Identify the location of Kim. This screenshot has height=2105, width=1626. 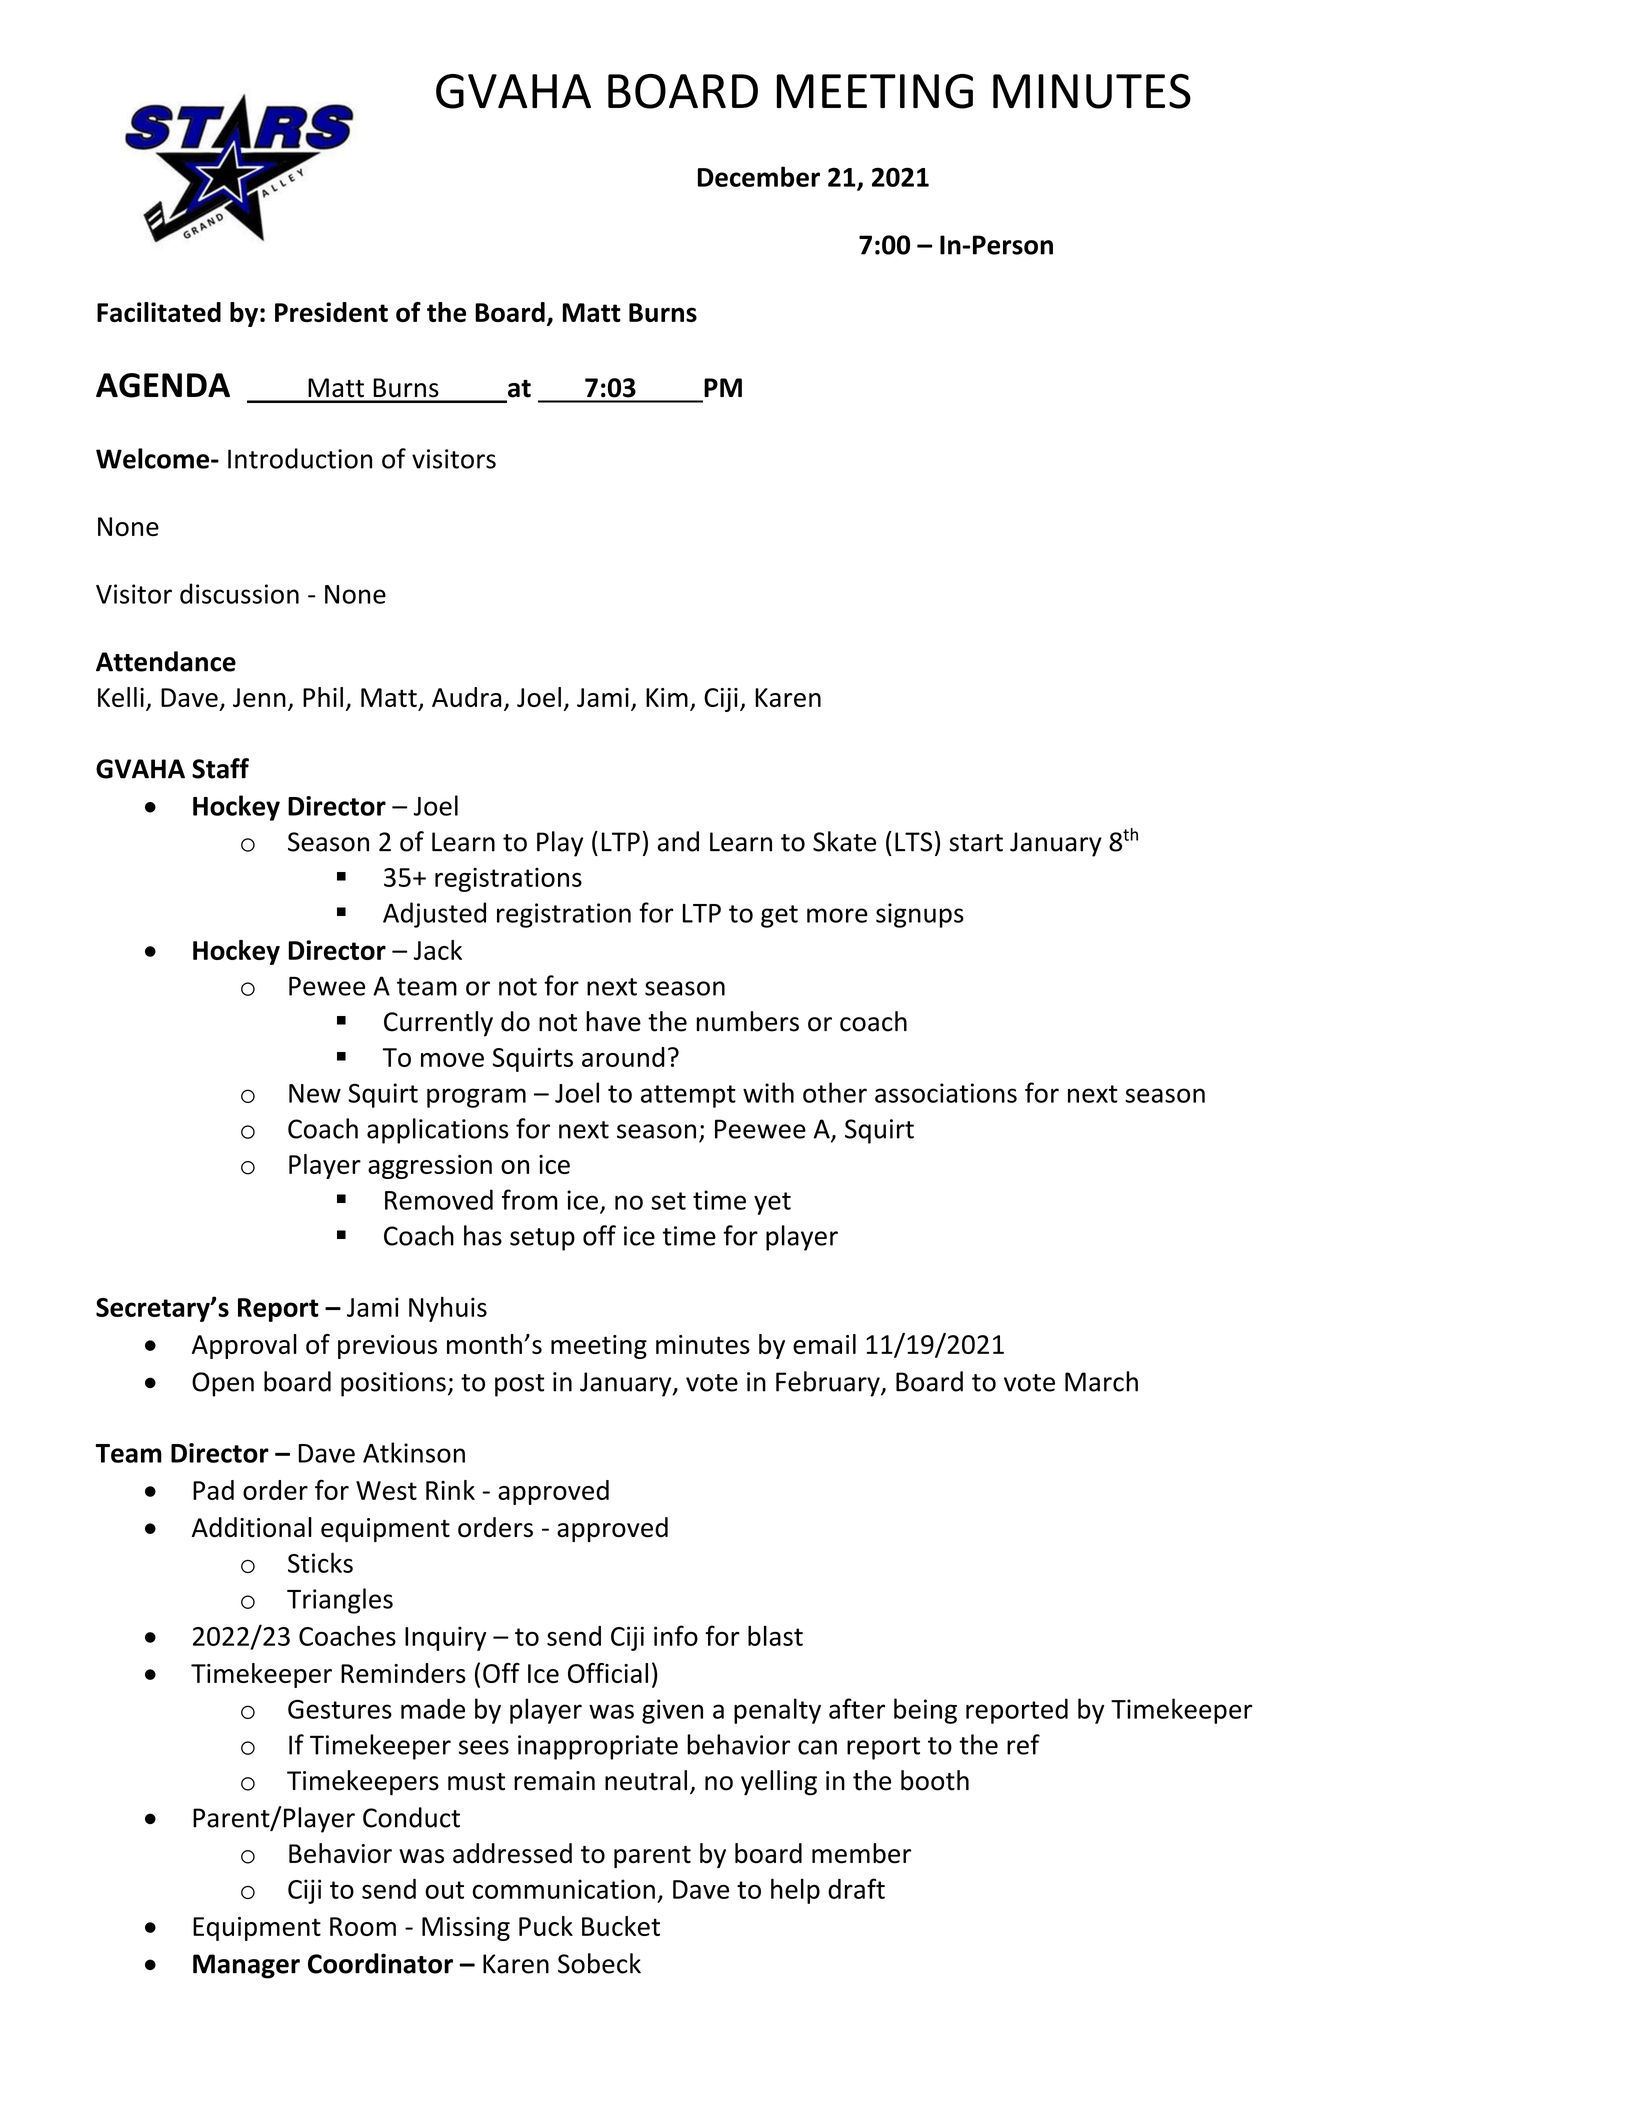
(667, 697).
